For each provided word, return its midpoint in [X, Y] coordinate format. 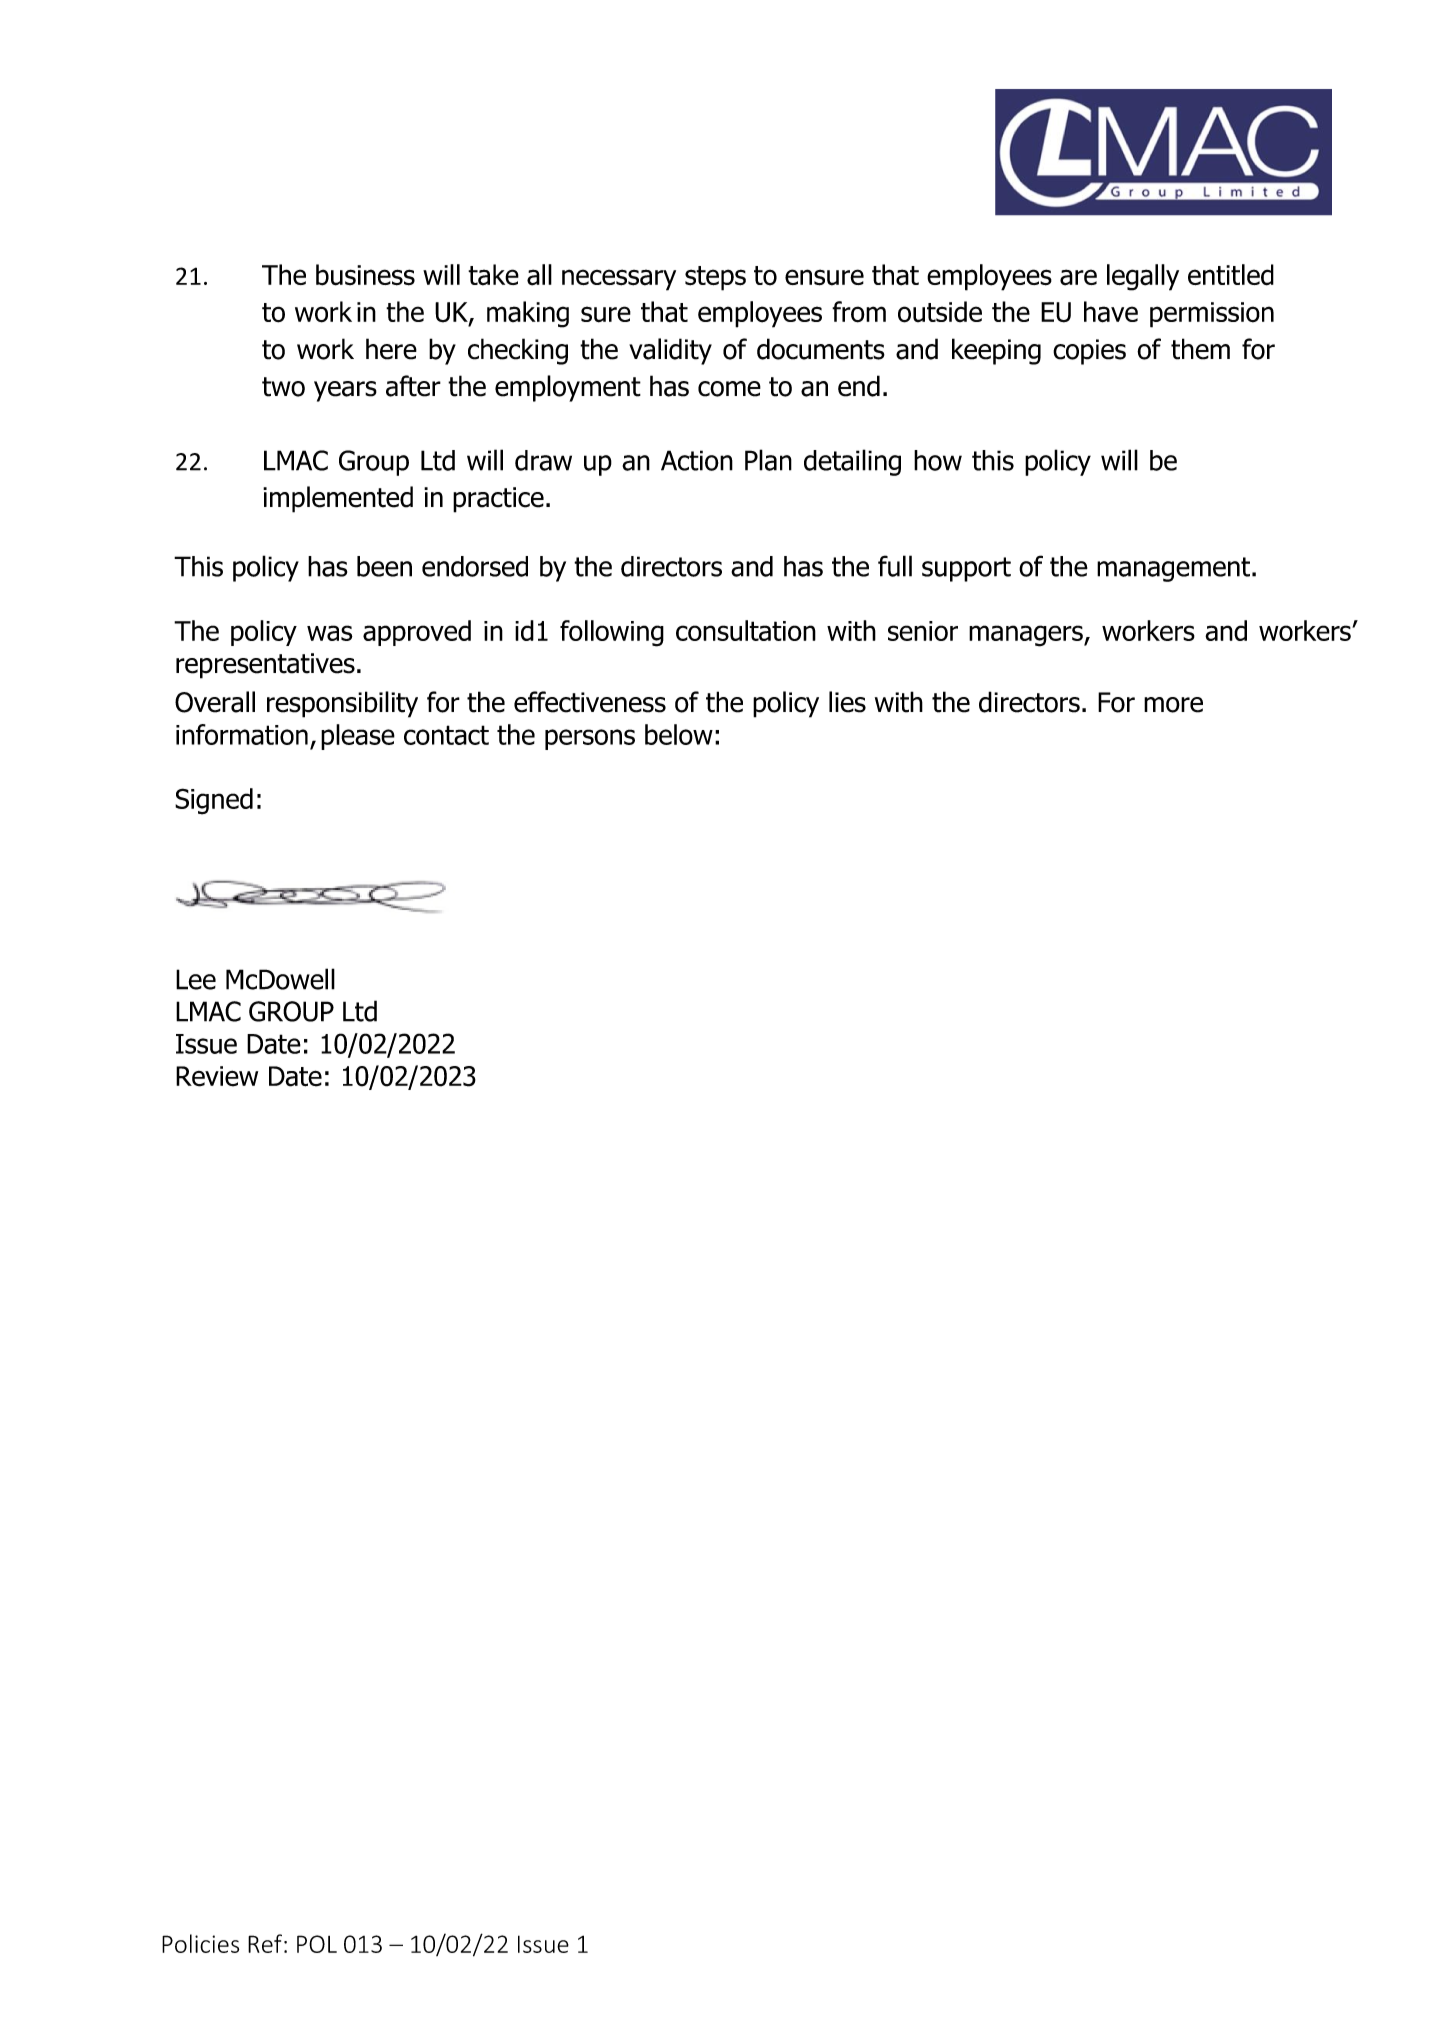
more [1173, 705]
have [1111, 312]
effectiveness [590, 702]
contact [446, 735]
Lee [196, 979]
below [679, 734]
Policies [200, 1943]
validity [670, 351]
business [365, 275]
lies [847, 702]
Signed [214, 801]
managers [1027, 636]
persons [590, 739]
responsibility [342, 704]
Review [217, 1076]
